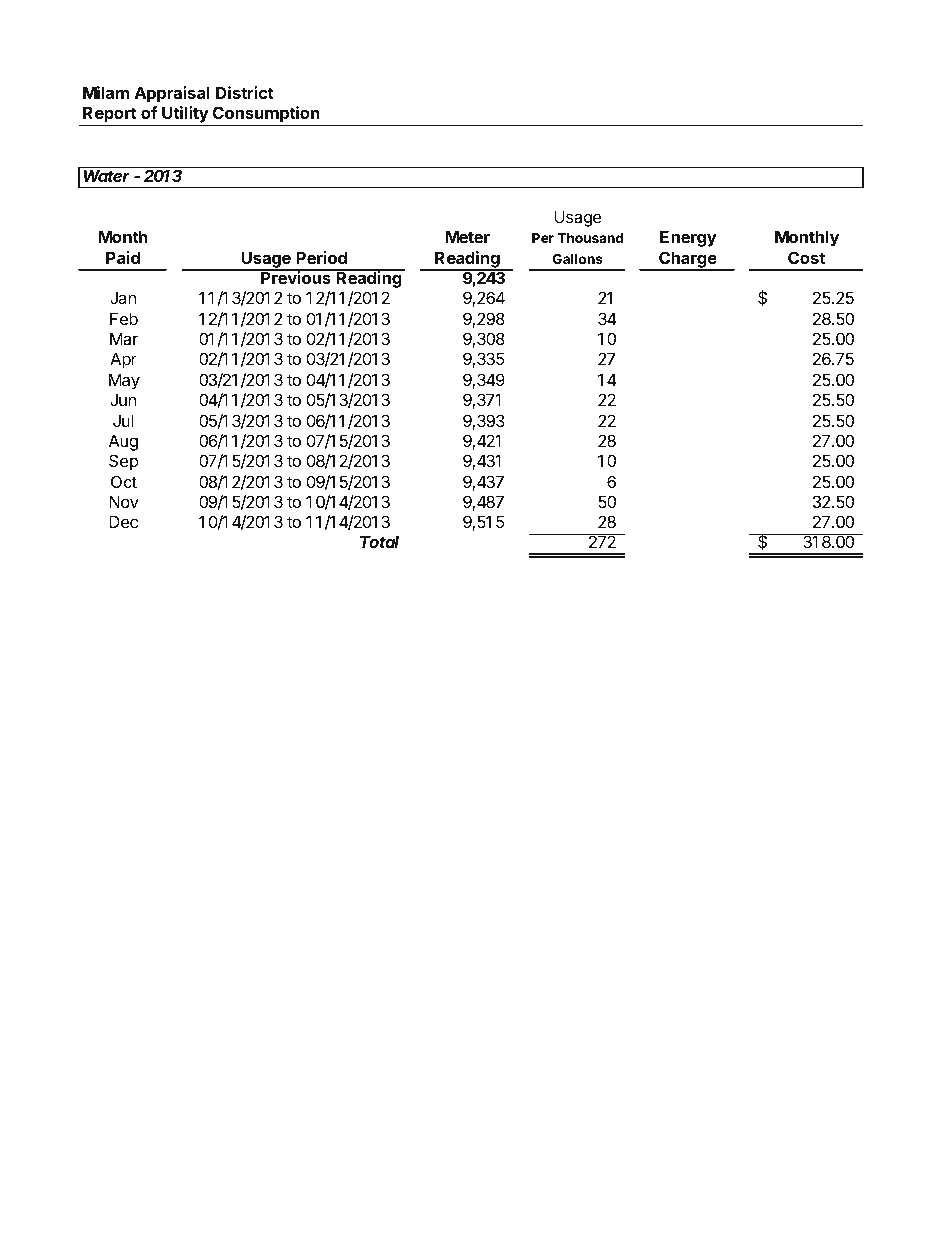 The image size is (952, 1233). Describe the element at coordinates (123, 257) in the screenshot. I see `Paid` at that location.
